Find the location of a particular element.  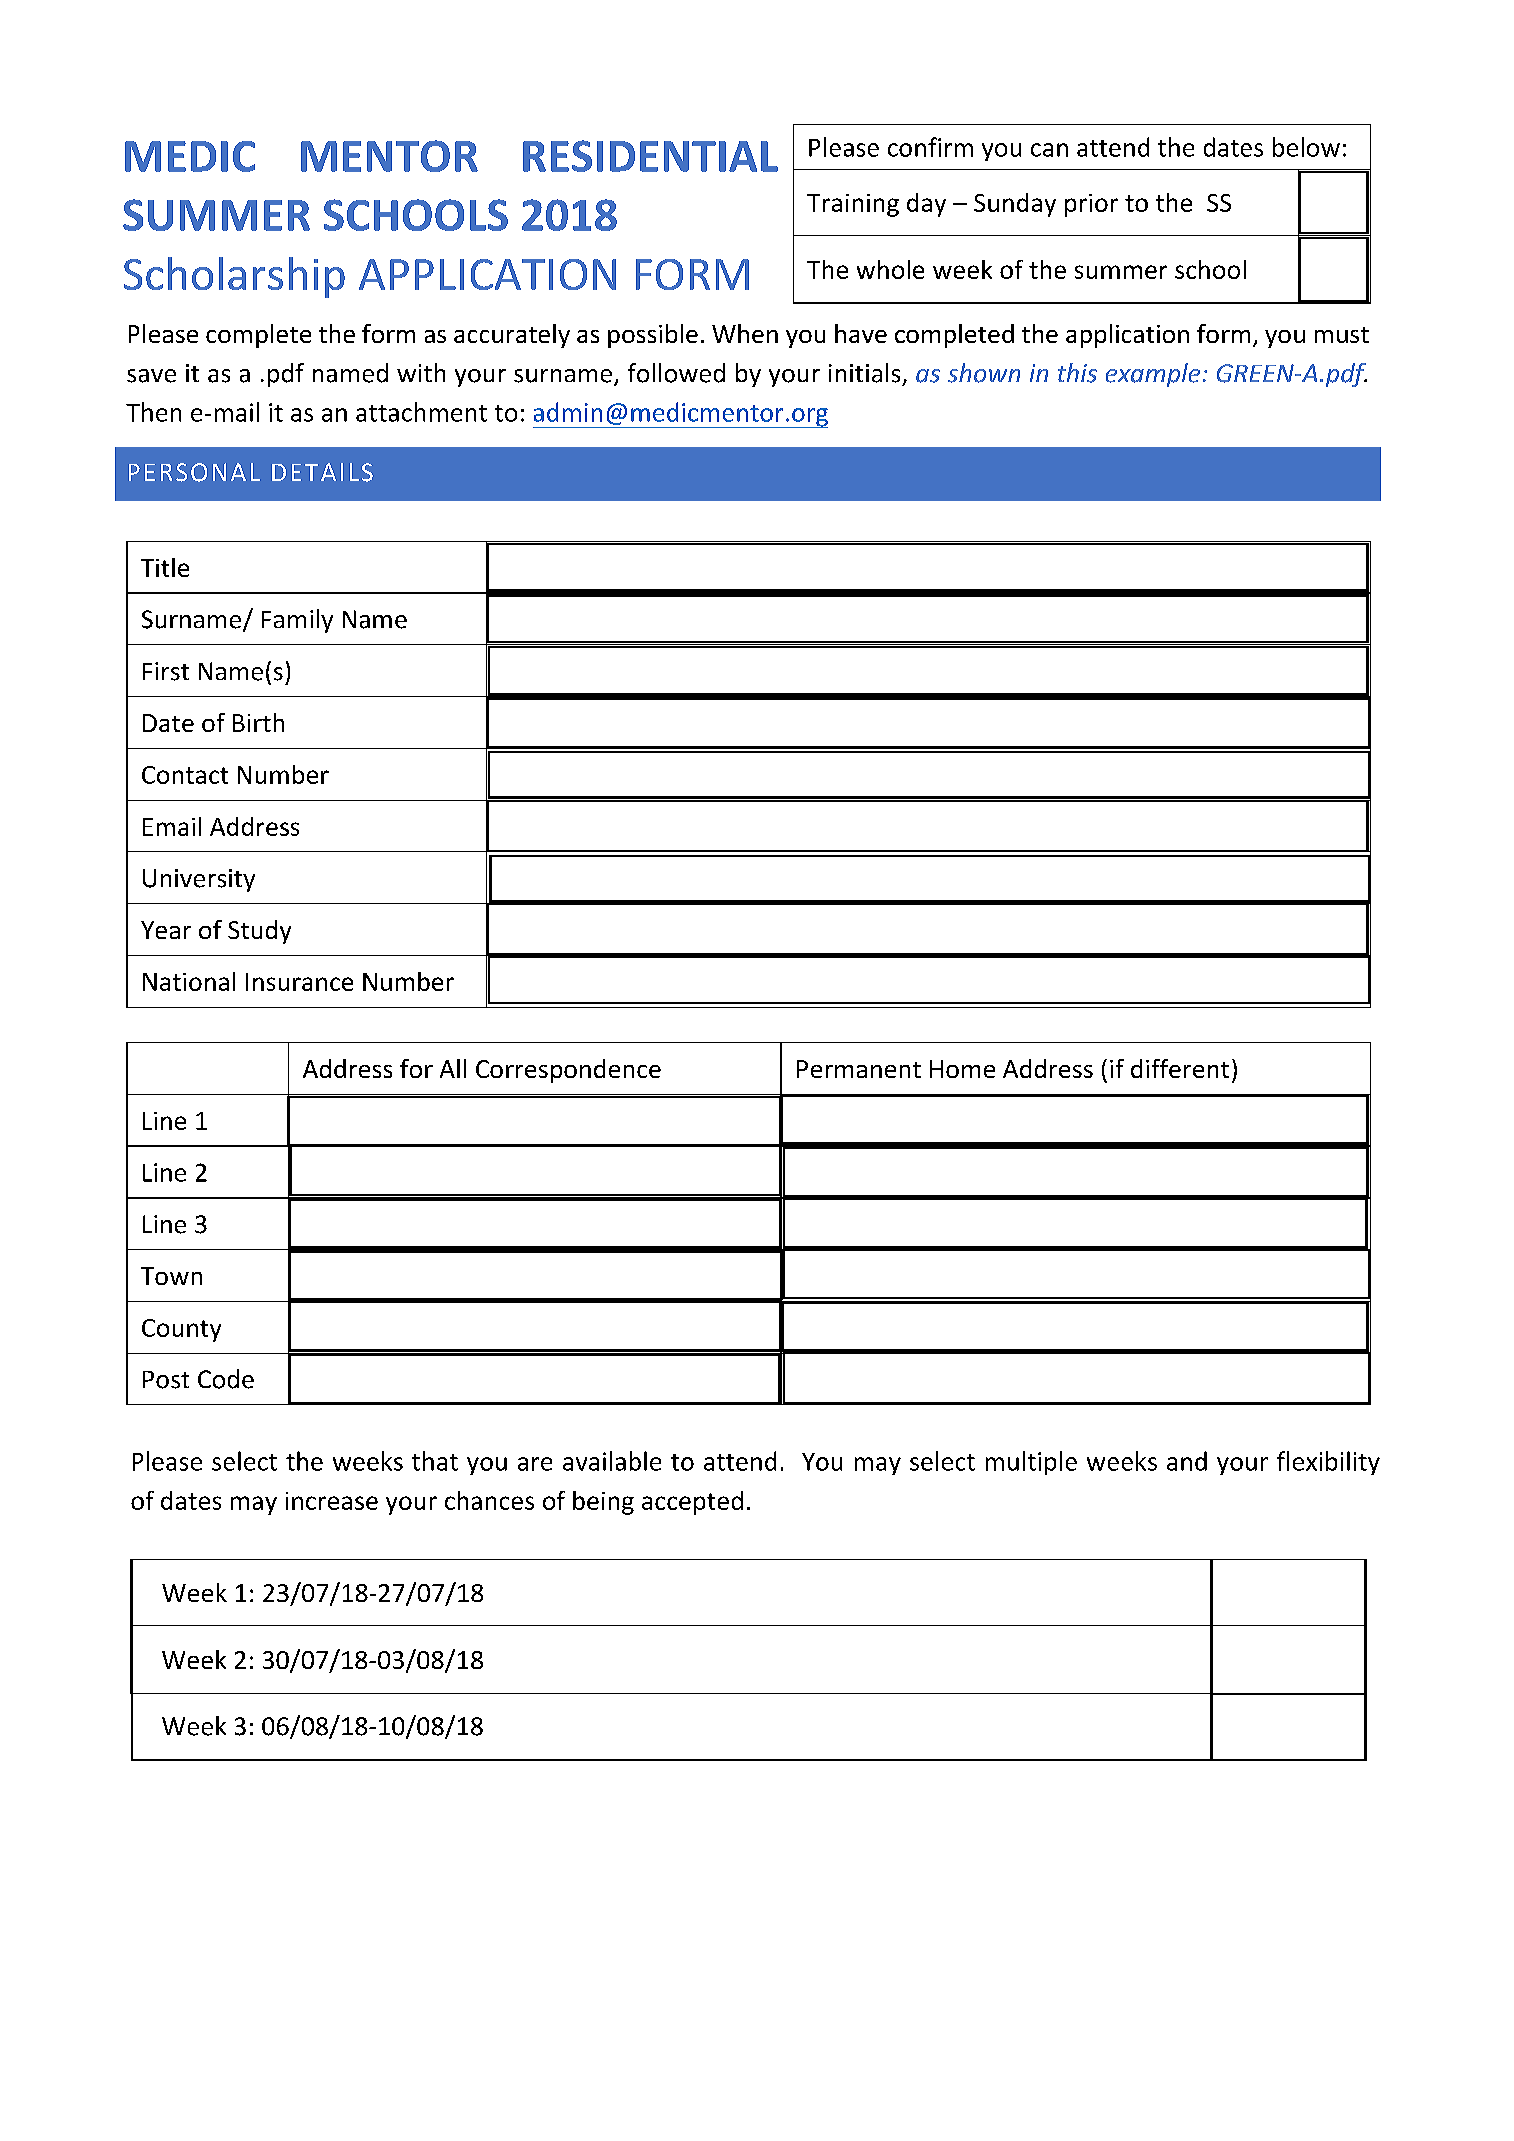

Scholarship is located at coordinates (234, 277).
